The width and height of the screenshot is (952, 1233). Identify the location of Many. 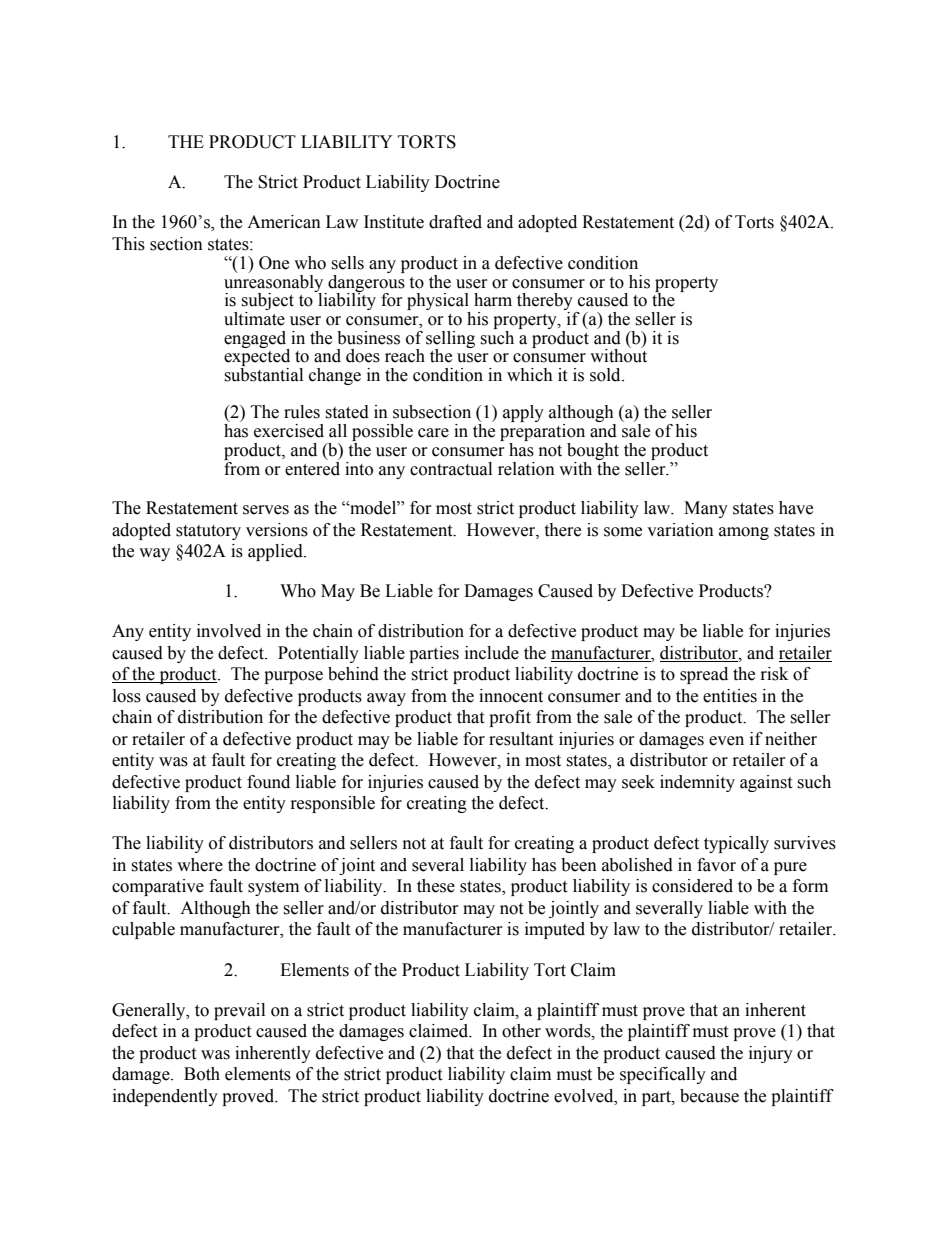
(706, 509).
